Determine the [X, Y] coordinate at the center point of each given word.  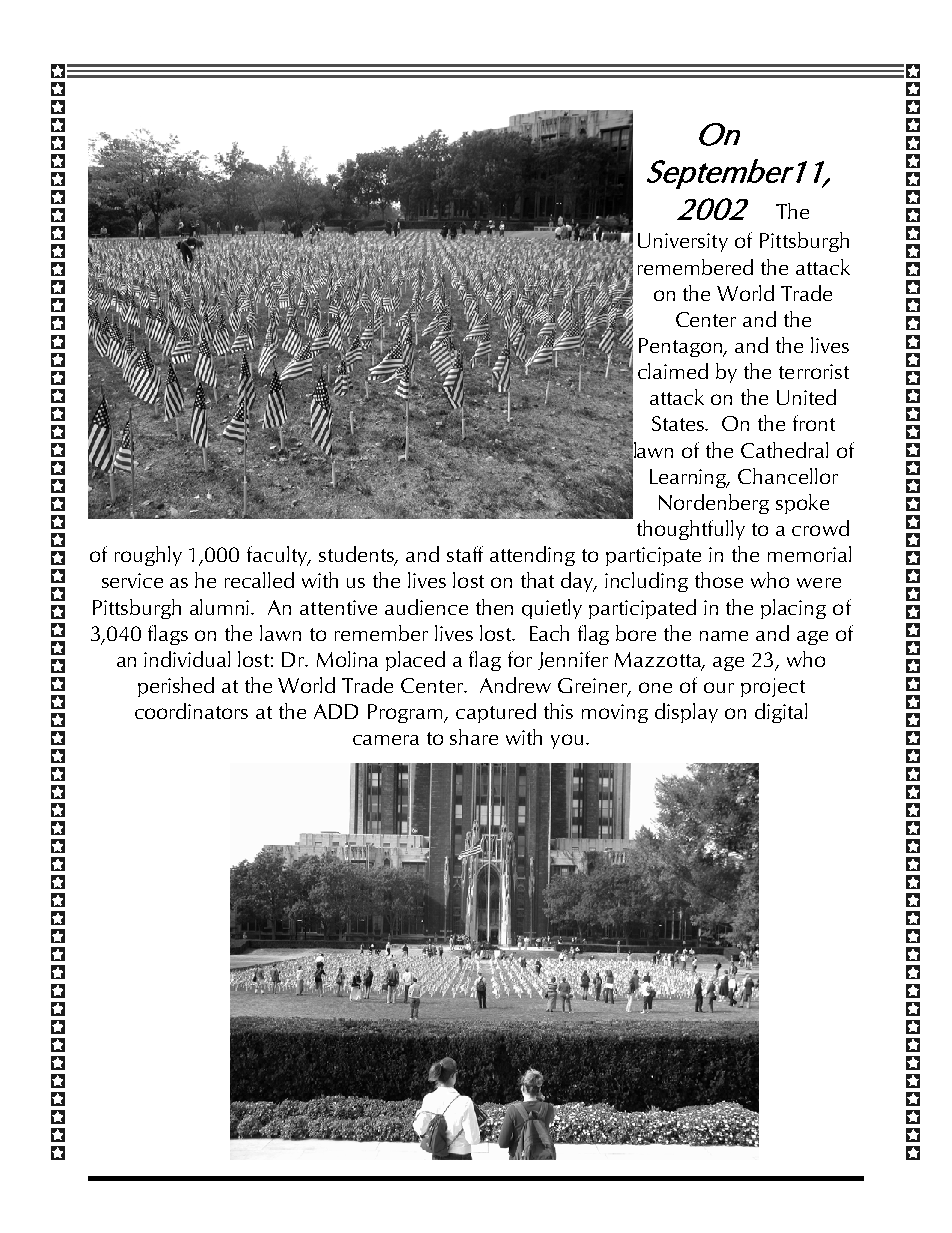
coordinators [191, 711]
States [679, 423]
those [719, 580]
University [683, 242]
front [814, 423]
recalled [259, 580]
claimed [673, 371]
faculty [278, 556]
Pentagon [682, 347]
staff [465, 554]
